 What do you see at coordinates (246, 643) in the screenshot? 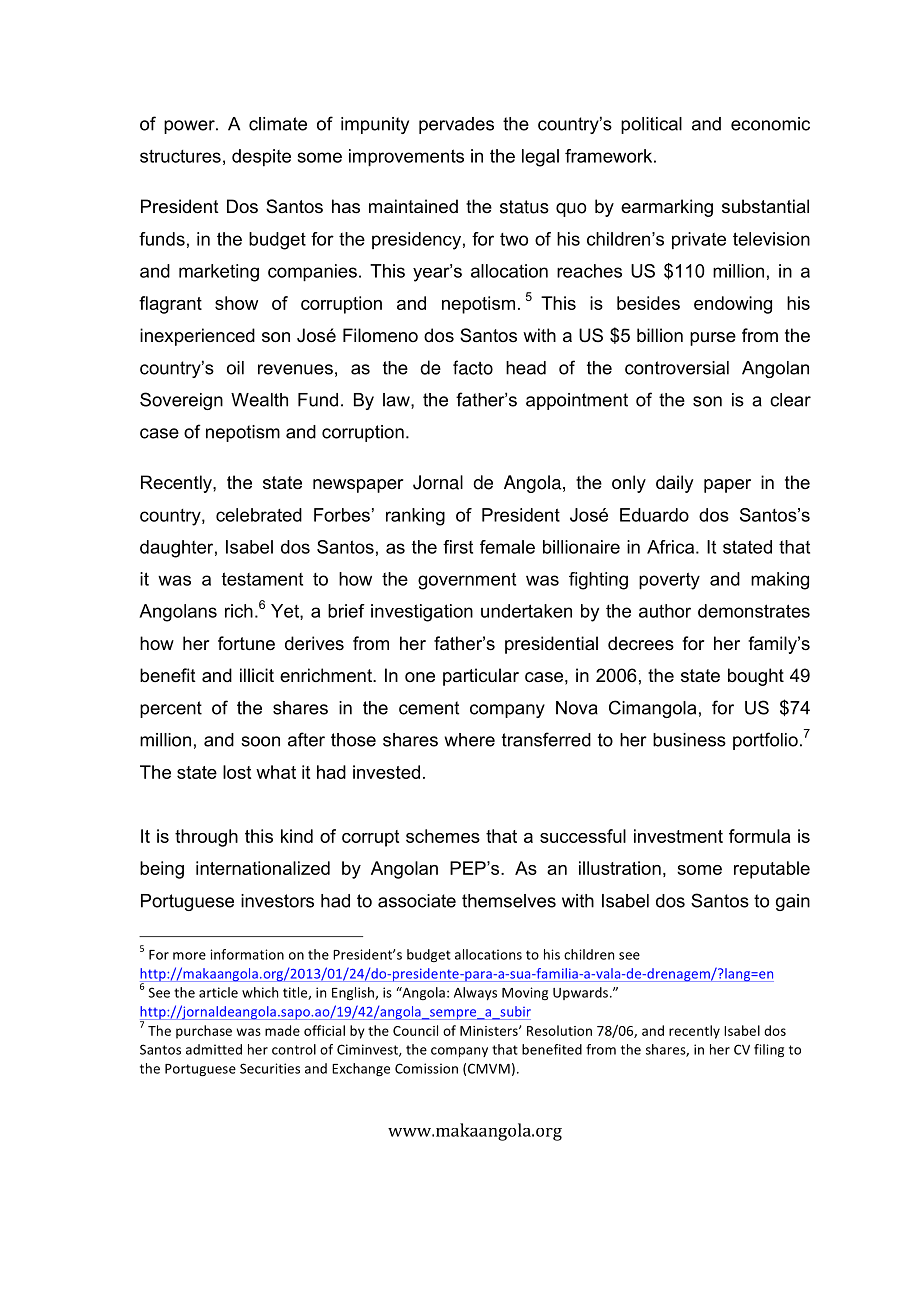
I see `fortune` at bounding box center [246, 643].
